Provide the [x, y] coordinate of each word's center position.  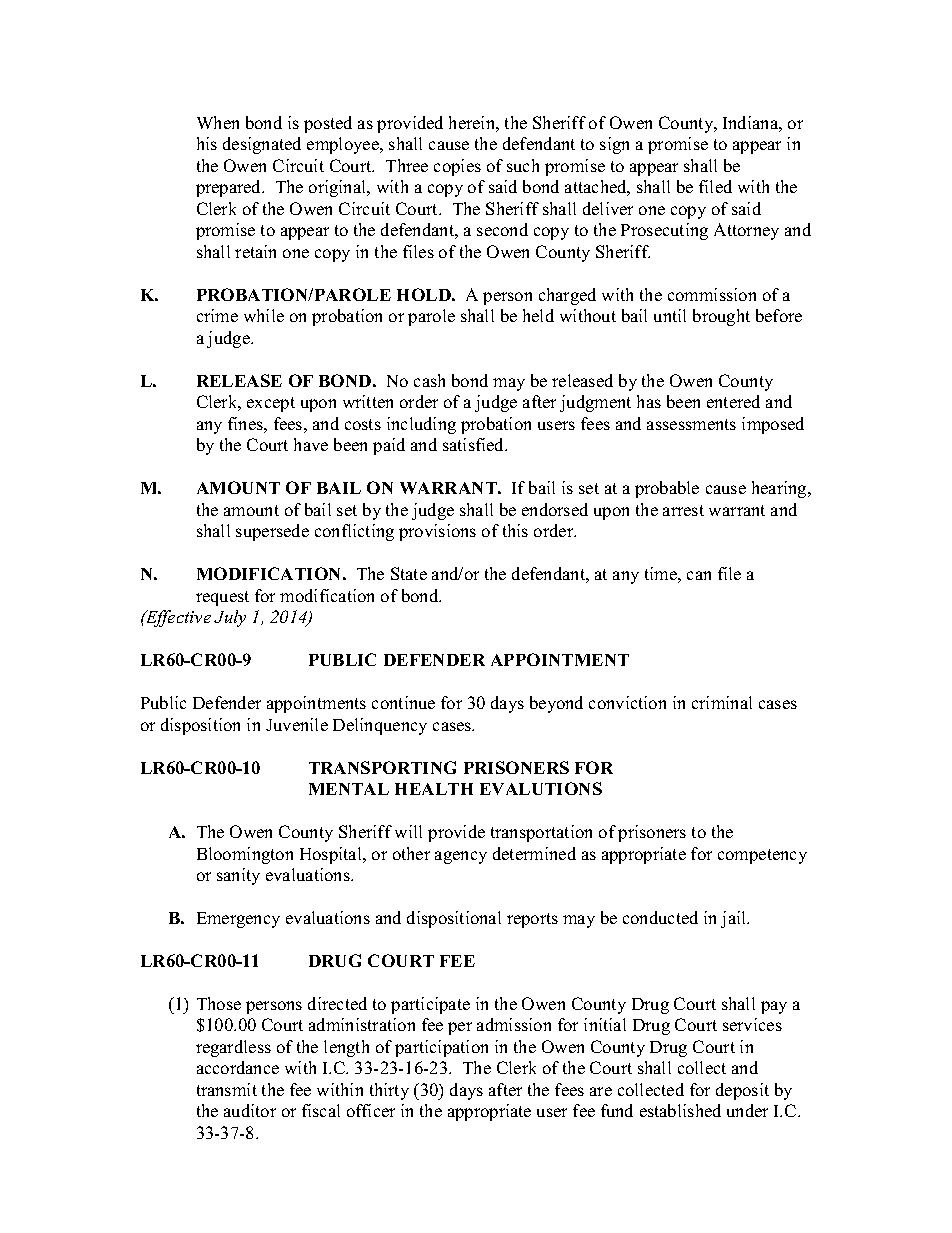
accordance [238, 1067]
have [311, 444]
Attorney [746, 231]
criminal [722, 702]
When [218, 122]
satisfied [475, 444]
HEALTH [434, 789]
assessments [691, 424]
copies [457, 167]
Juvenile [297, 724]
